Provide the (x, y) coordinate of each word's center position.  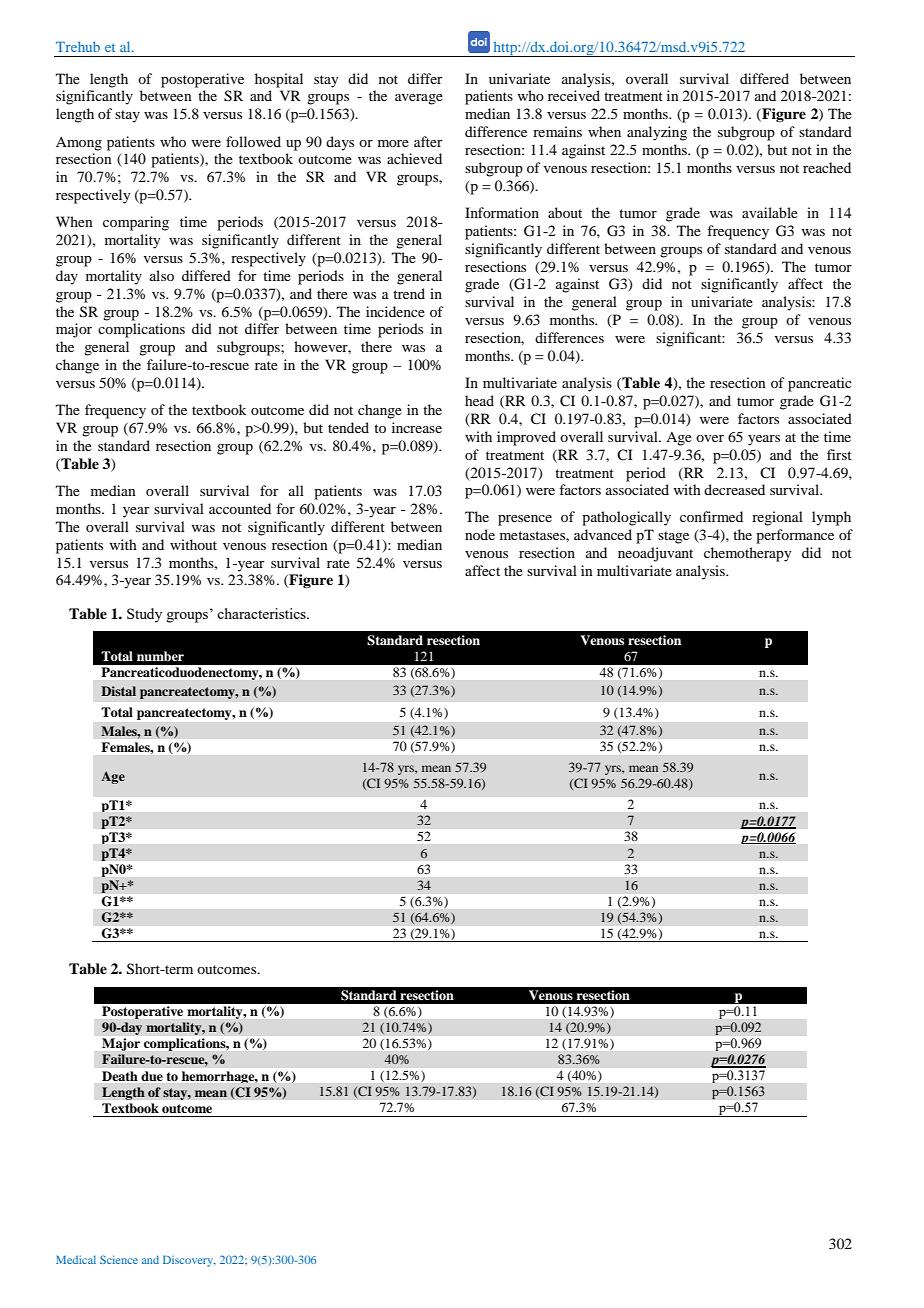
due (152, 1076)
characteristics (262, 613)
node (480, 534)
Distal (118, 691)
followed (253, 141)
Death (119, 1076)
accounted (240, 508)
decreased (734, 489)
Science (119, 1259)
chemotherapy (747, 554)
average (419, 99)
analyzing (657, 133)
